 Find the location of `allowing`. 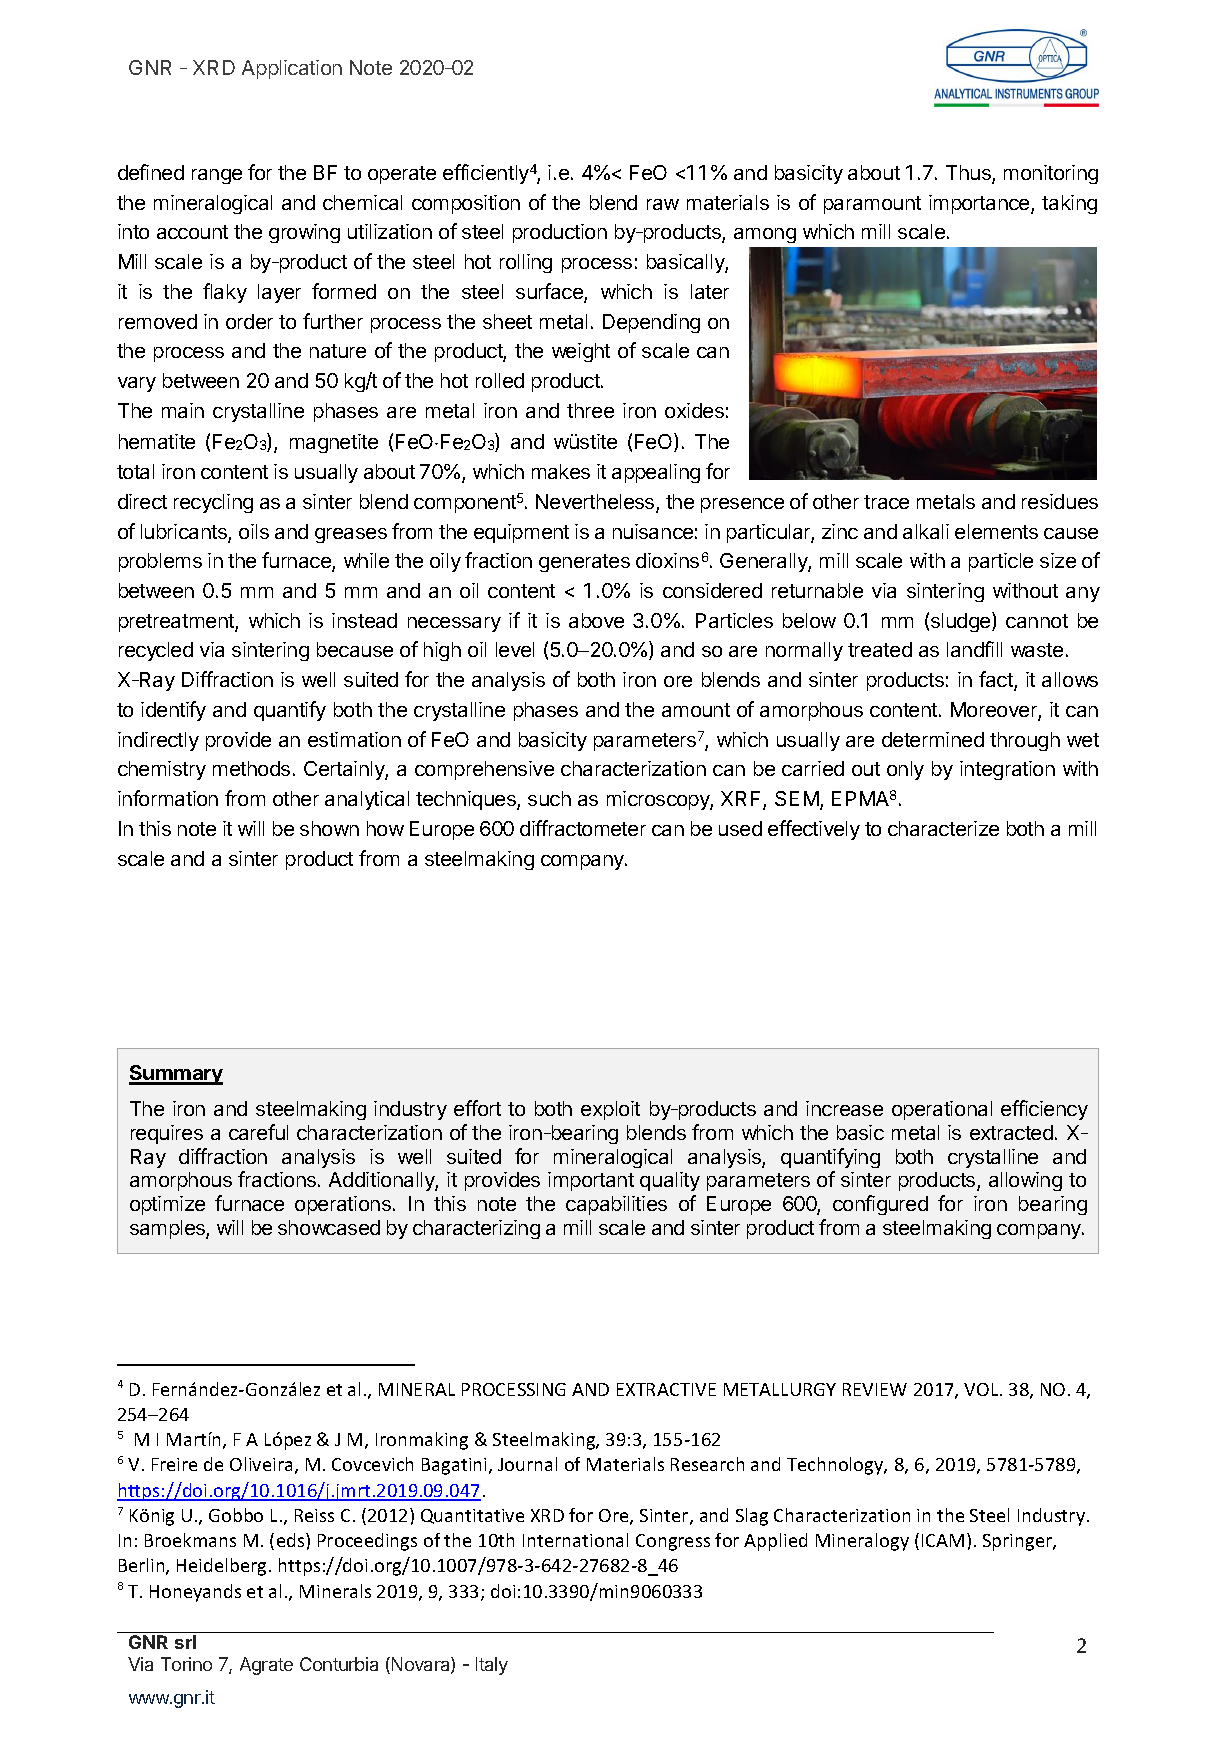

allowing is located at coordinates (1025, 1181).
